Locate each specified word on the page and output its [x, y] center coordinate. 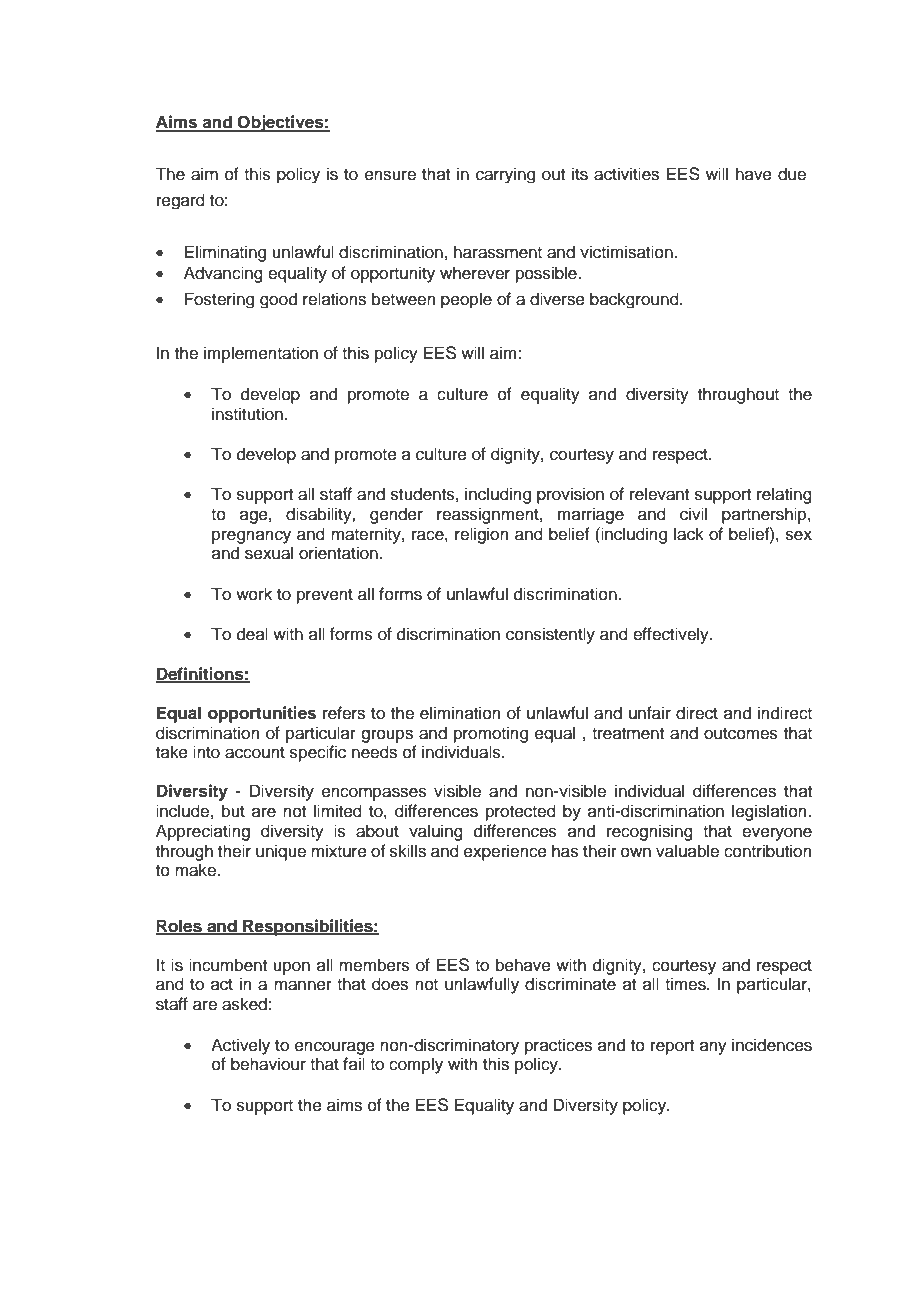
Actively [240, 1046]
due [792, 174]
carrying [505, 175]
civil [693, 514]
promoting [491, 734]
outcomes [741, 734]
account [255, 753]
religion [482, 535]
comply [416, 1065]
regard [181, 201]
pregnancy [251, 537]
